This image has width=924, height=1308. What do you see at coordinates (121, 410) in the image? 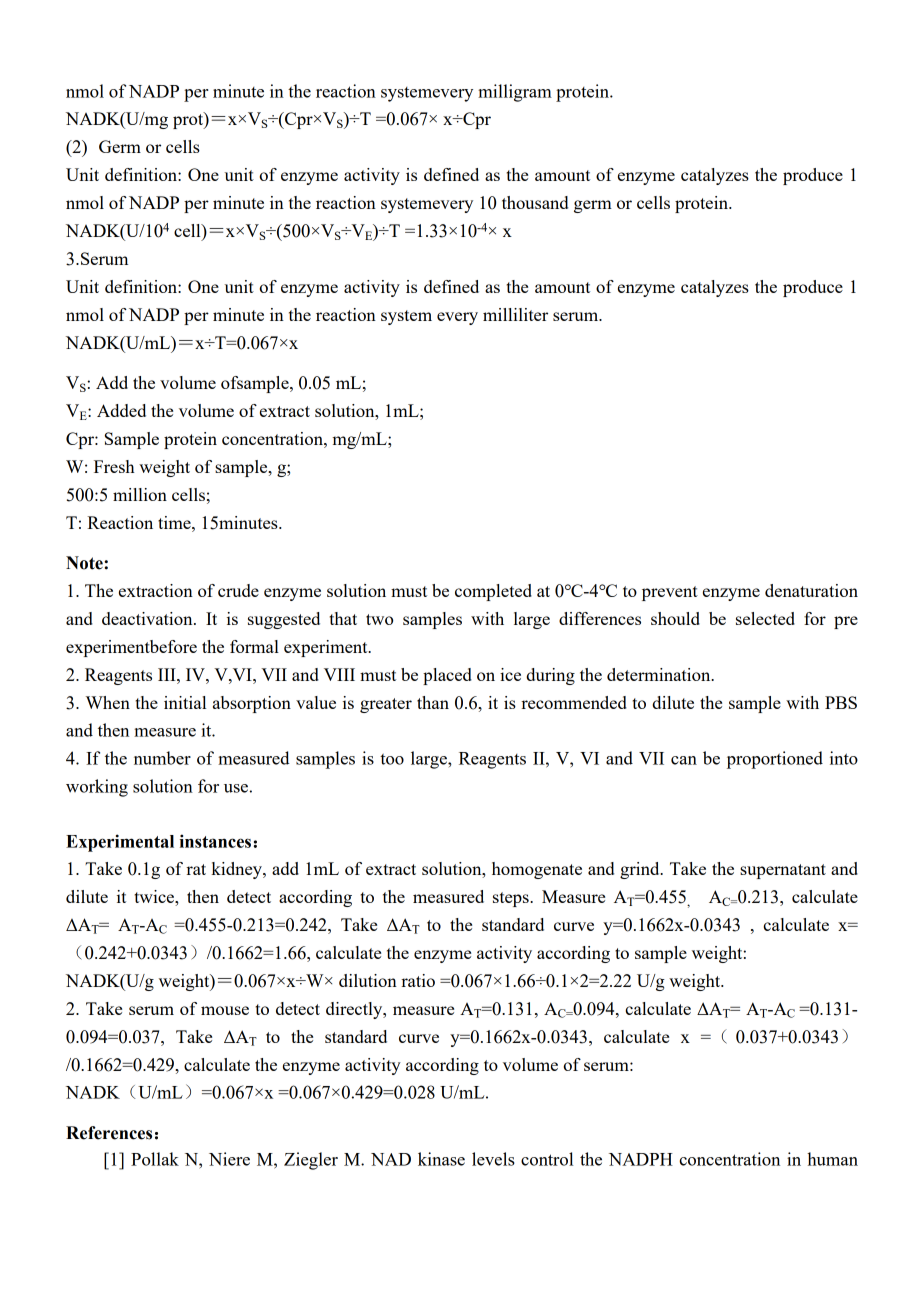
I see `Added` at bounding box center [121, 410].
